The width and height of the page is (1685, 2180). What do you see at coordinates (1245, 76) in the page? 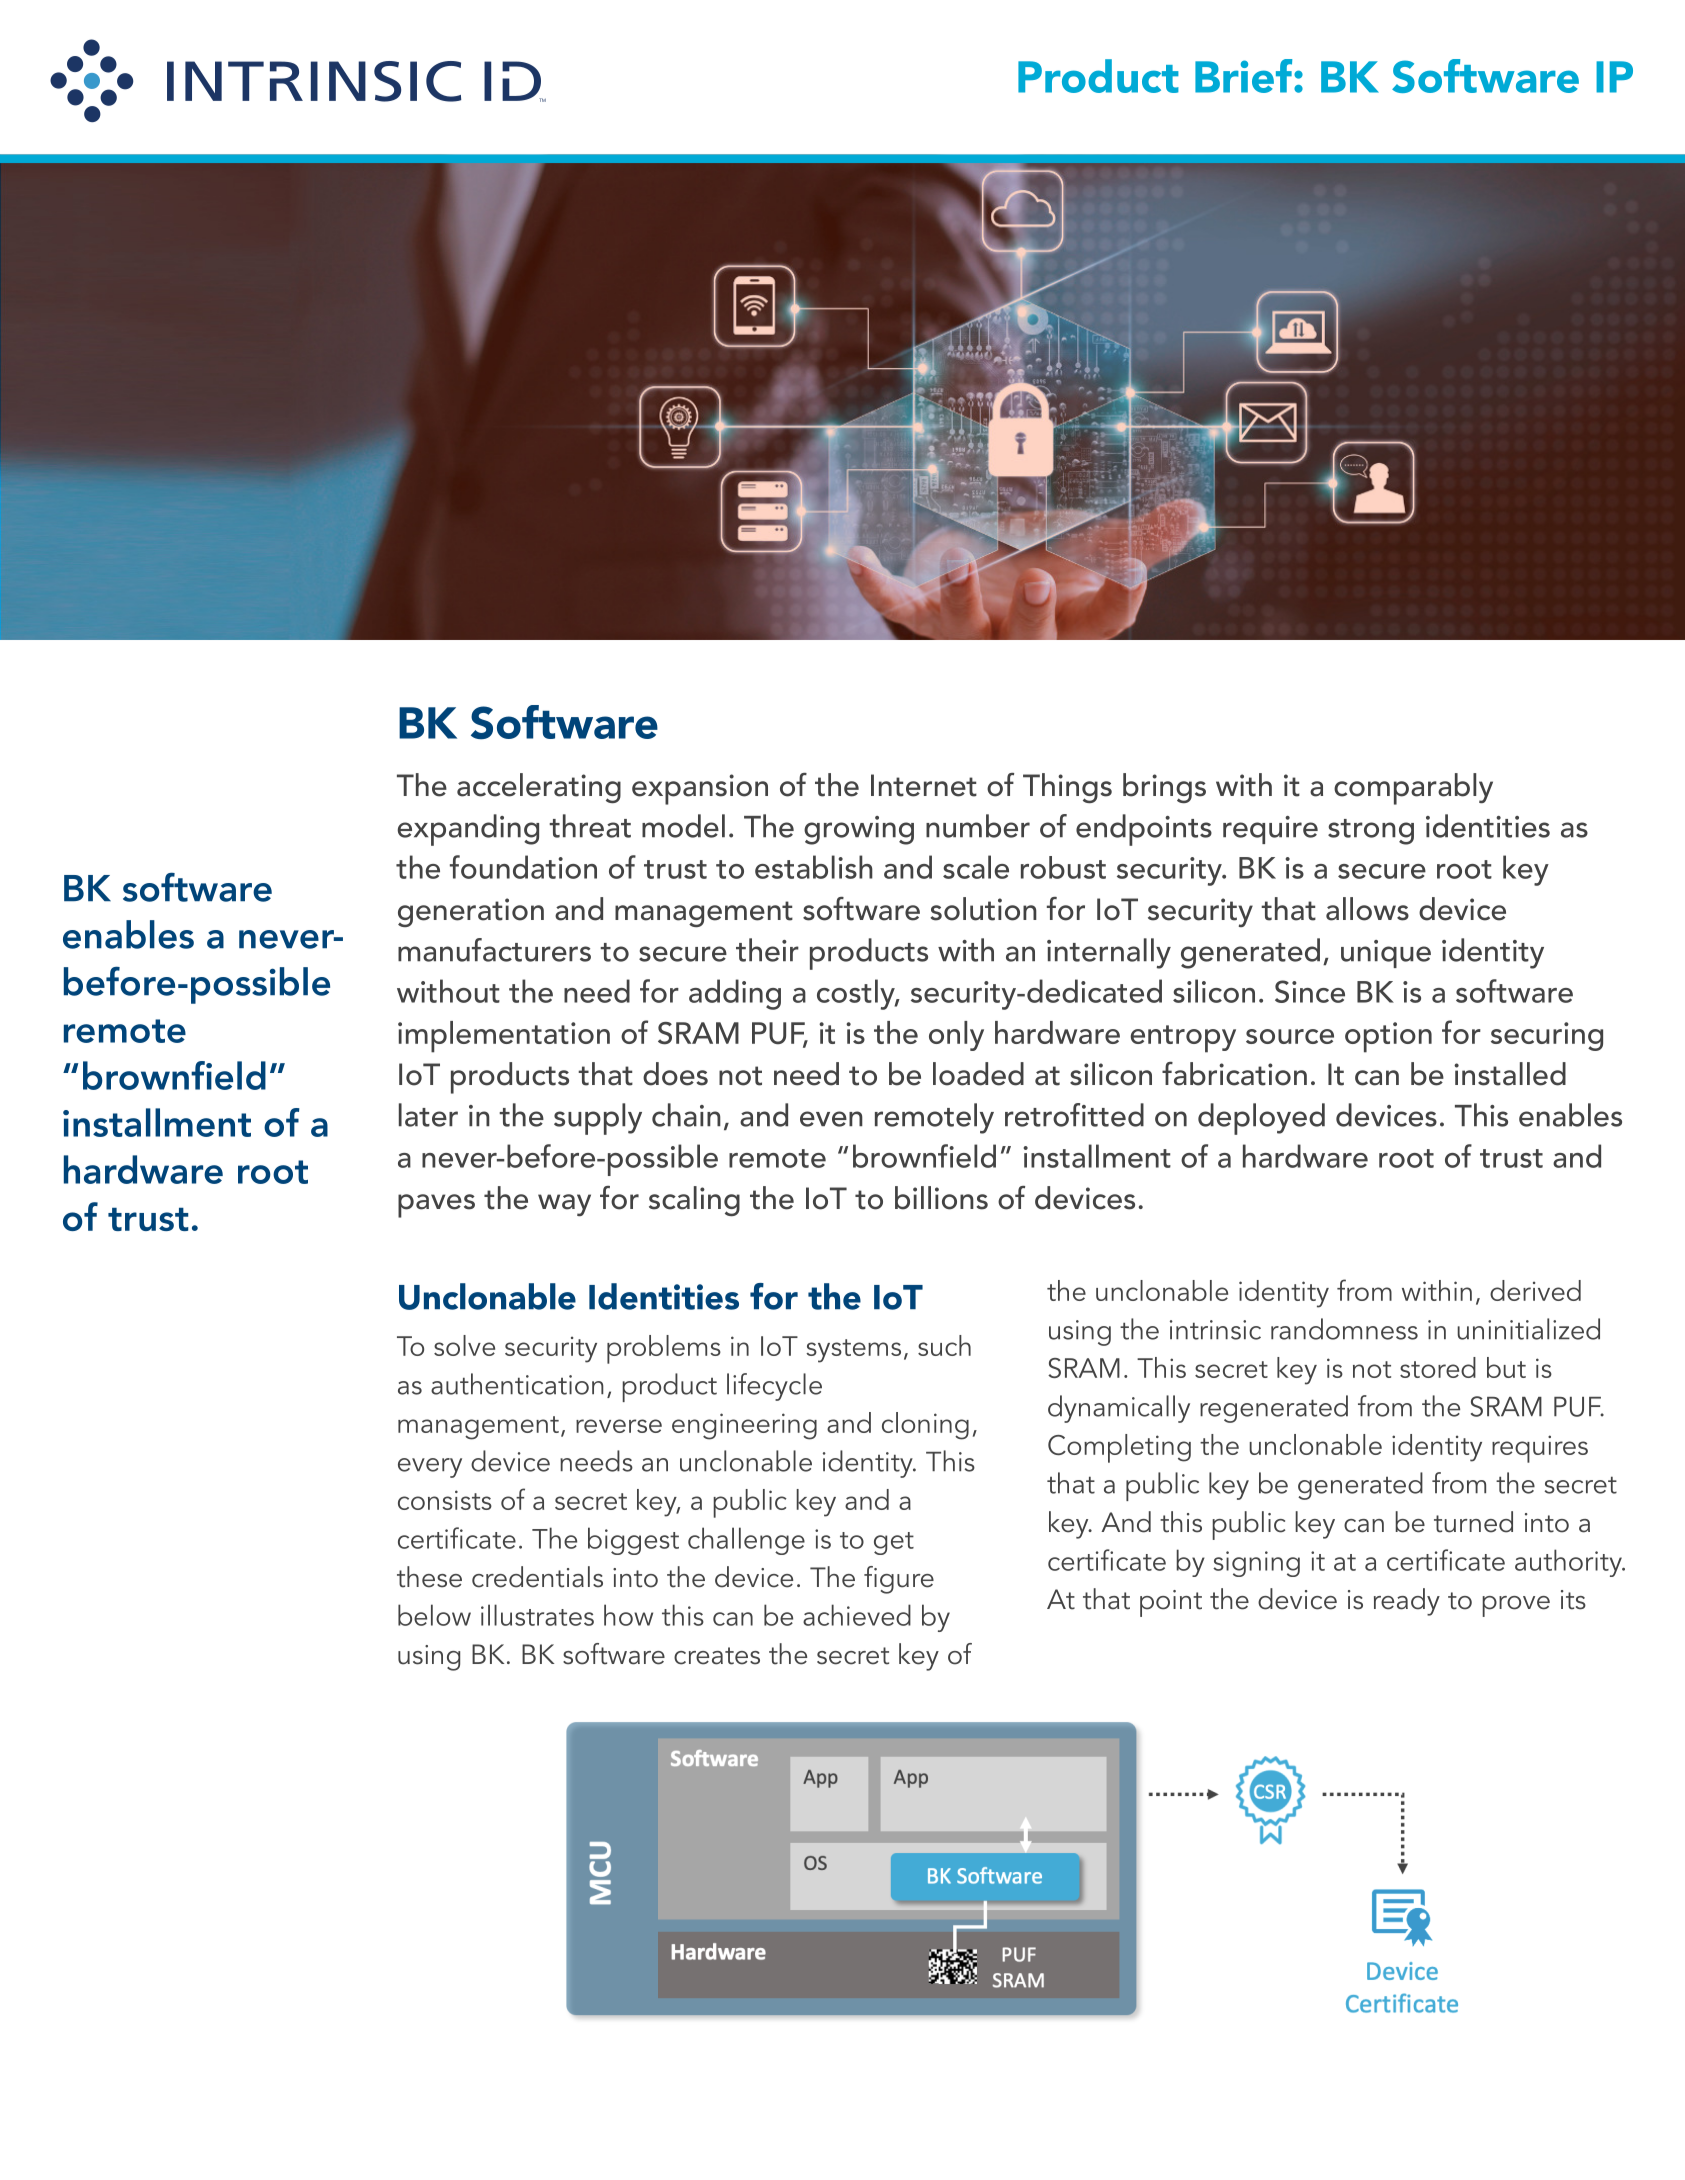
I see `Brief` at bounding box center [1245, 76].
